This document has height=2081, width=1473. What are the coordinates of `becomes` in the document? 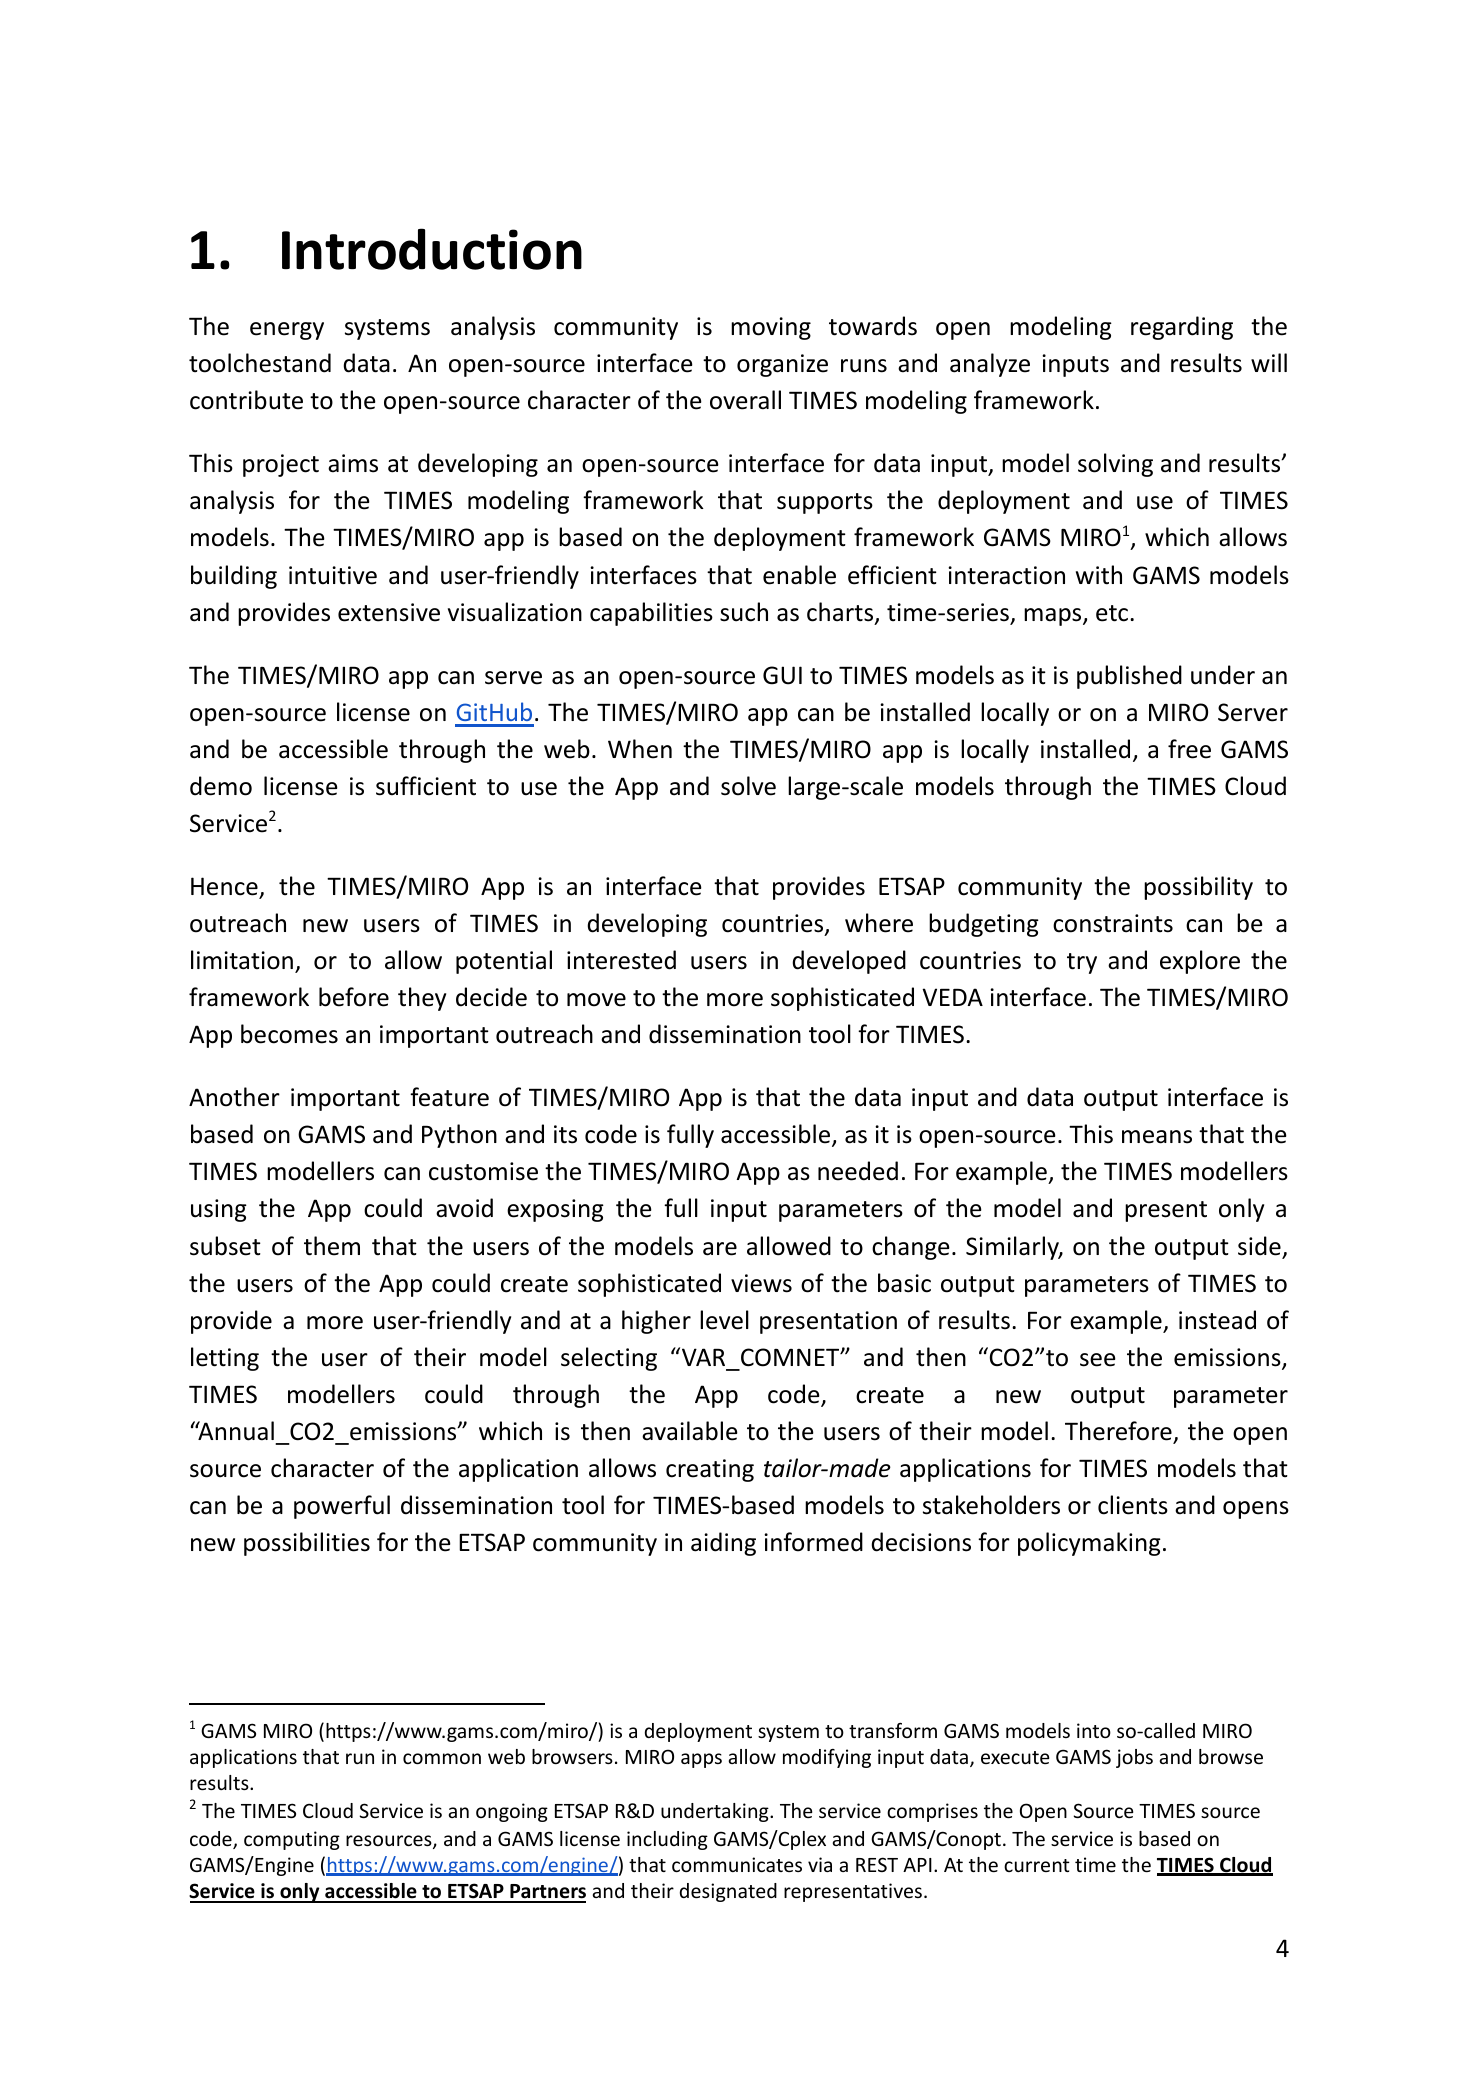 It's located at (289, 1034).
